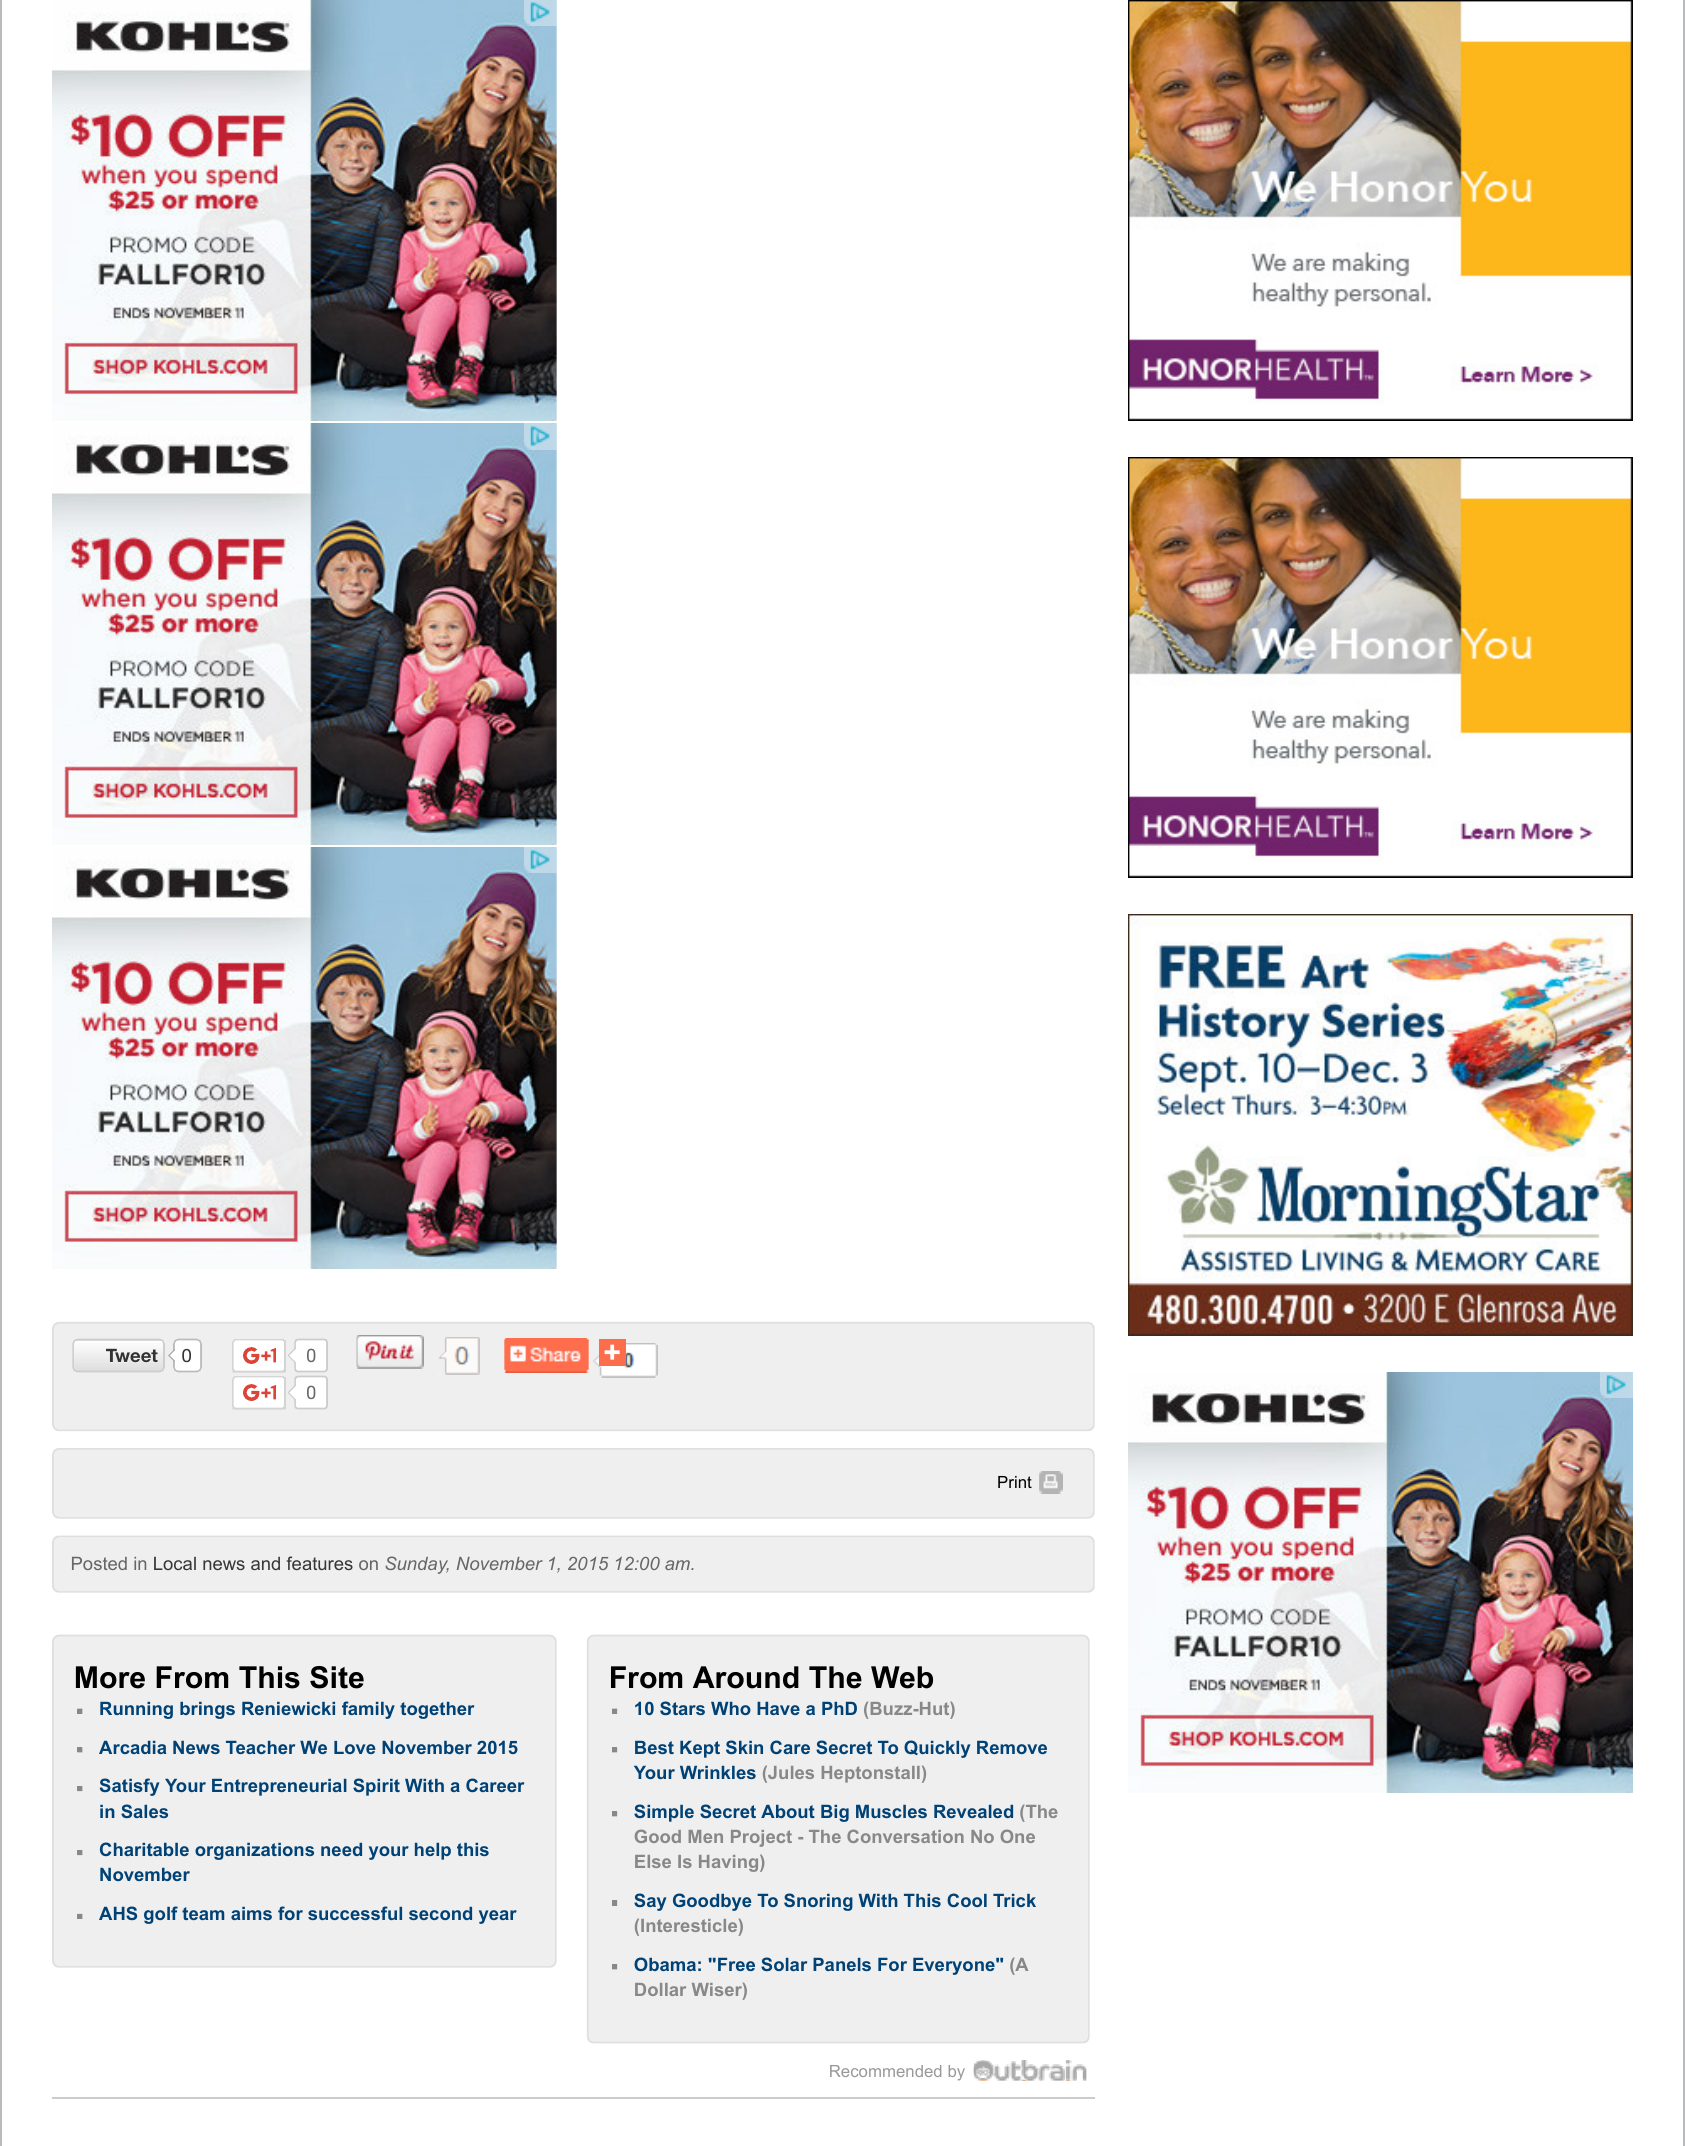  Describe the element at coordinates (937, 1749) in the image. I see `Quickly` at that location.
